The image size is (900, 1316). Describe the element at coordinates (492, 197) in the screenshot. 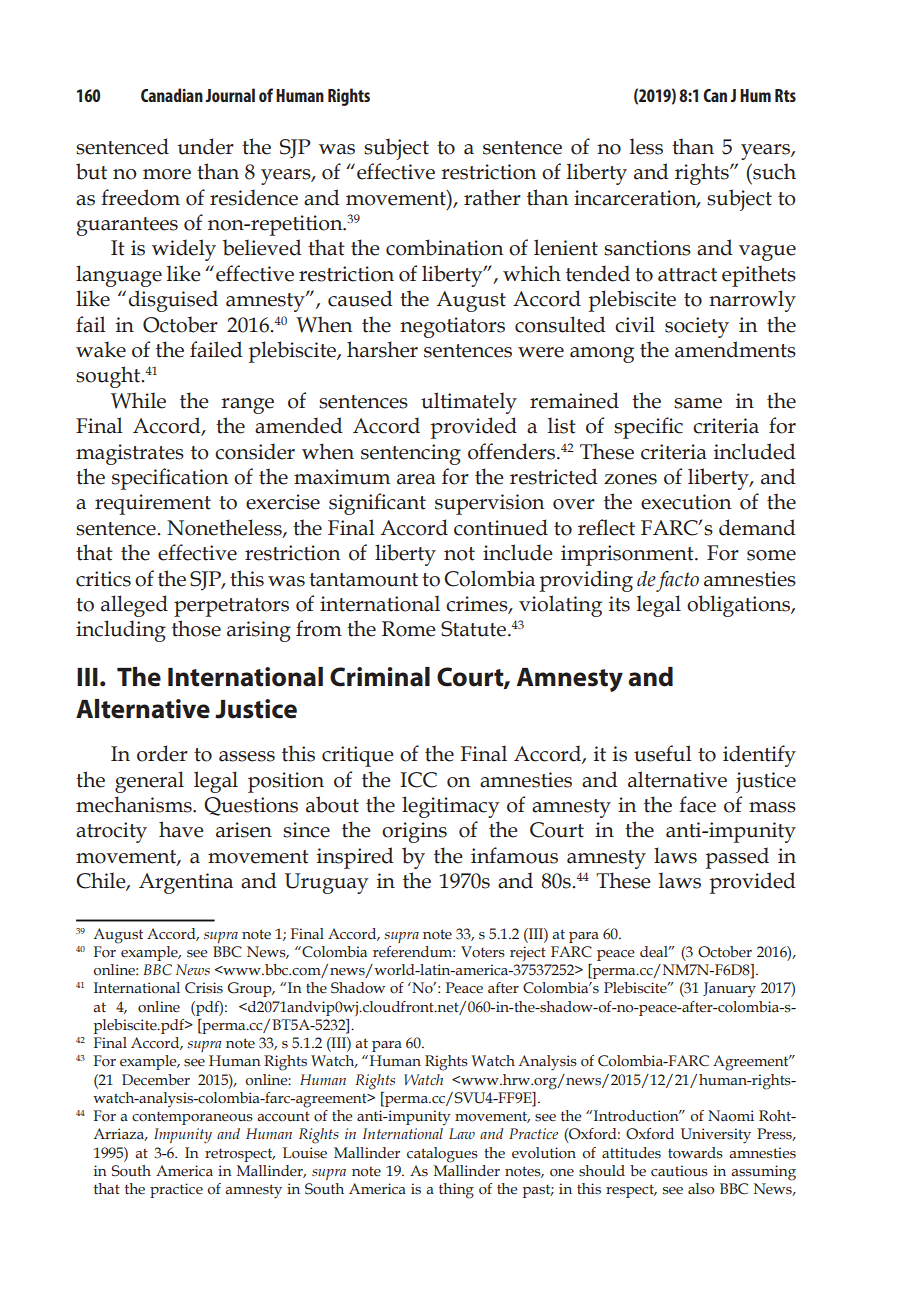

I see `rather` at that location.
